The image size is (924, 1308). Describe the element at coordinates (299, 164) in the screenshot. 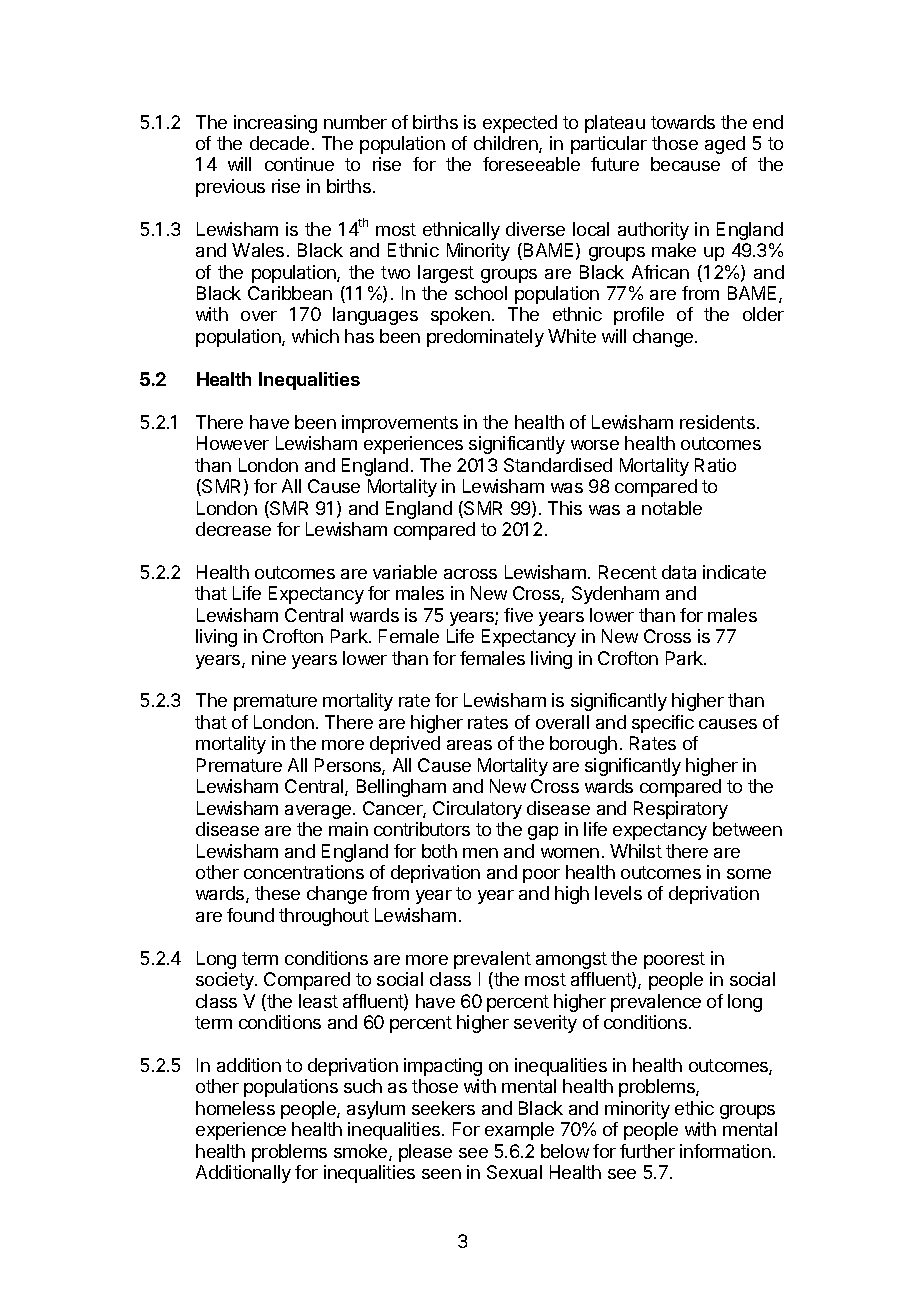

I see `continue` at that location.
